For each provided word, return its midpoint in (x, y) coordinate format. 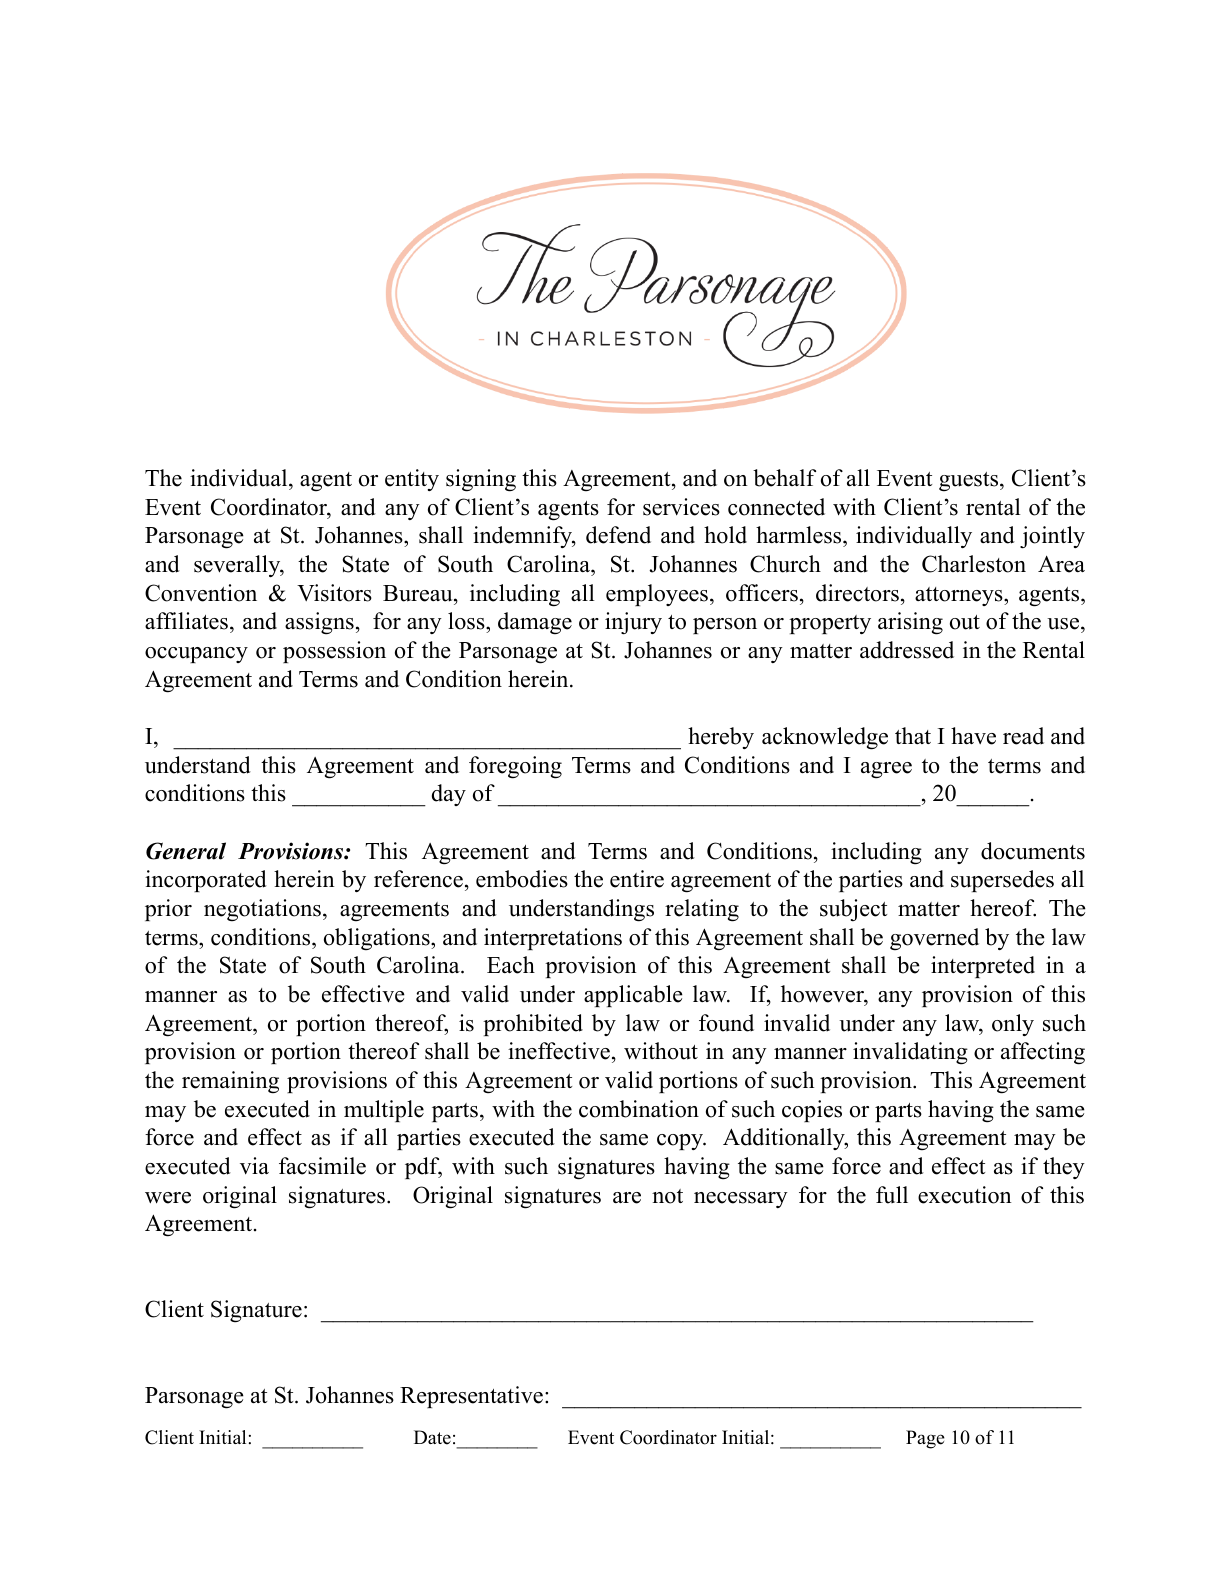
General (186, 851)
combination (639, 1109)
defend (618, 535)
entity (412, 480)
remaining (230, 1082)
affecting (1043, 1053)
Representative (471, 1397)
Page (925, 1439)
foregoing (515, 767)
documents (1033, 851)
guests (970, 482)
